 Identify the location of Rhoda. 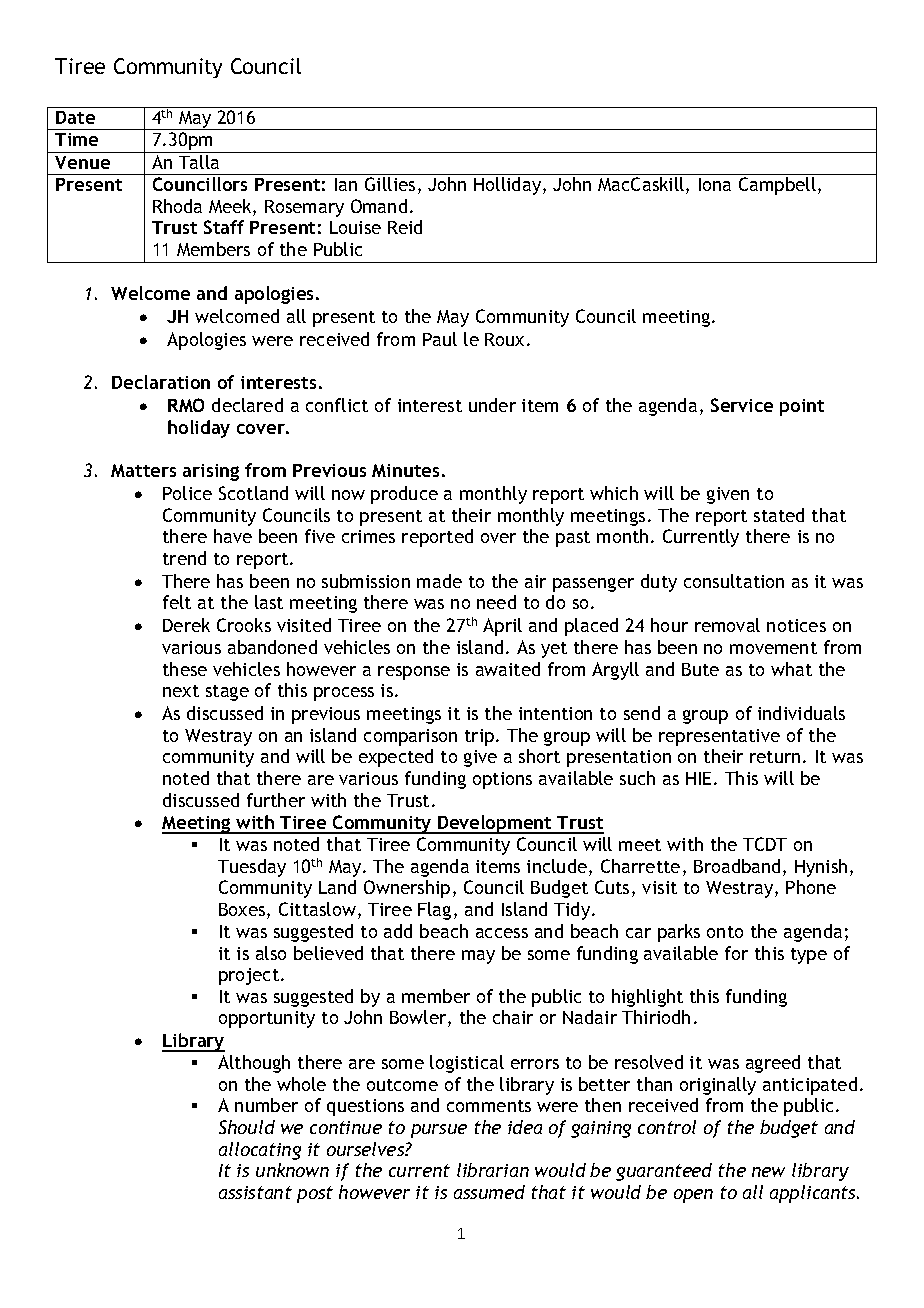
(177, 206).
